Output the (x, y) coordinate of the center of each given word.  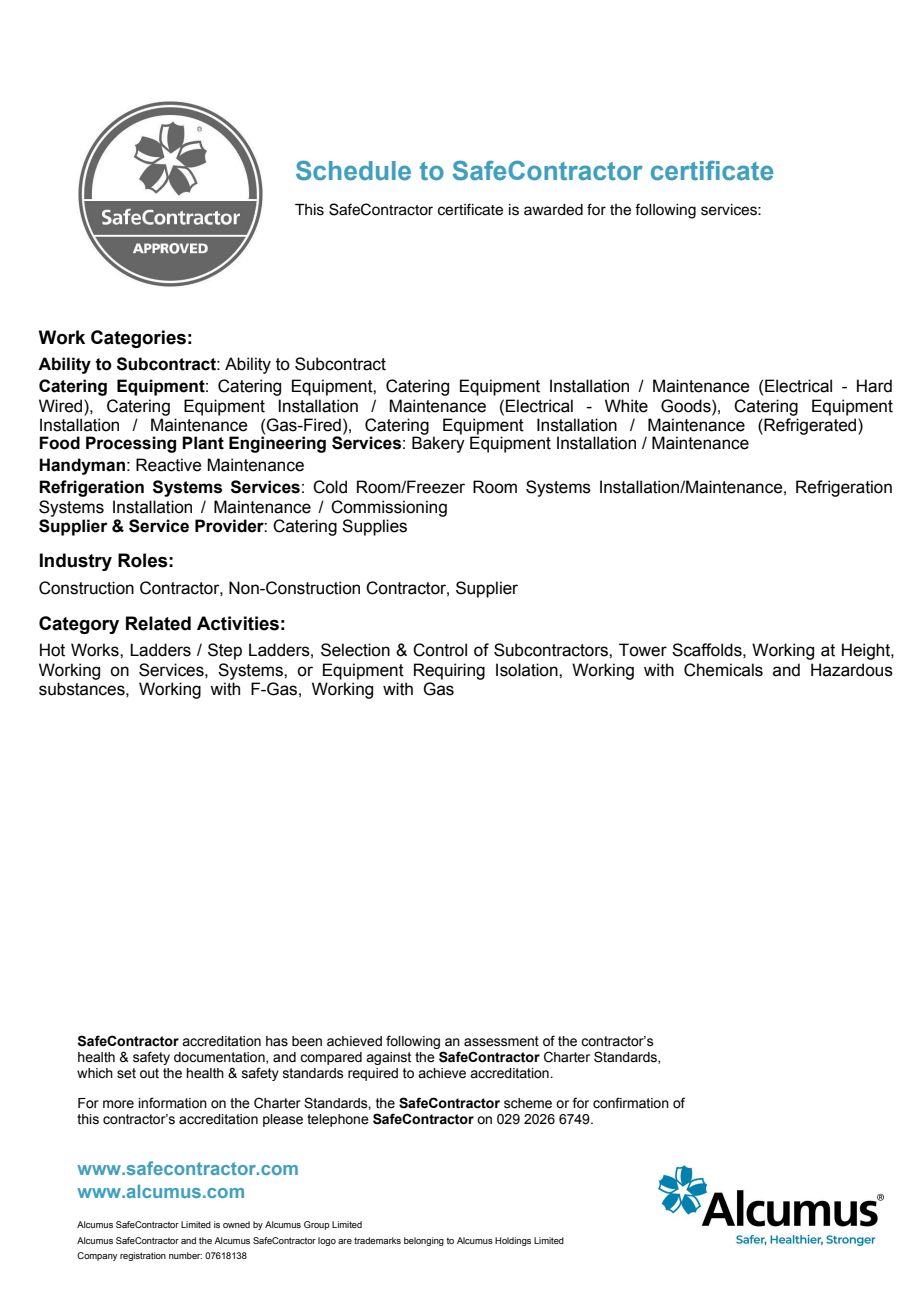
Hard (874, 386)
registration (143, 1256)
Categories (138, 339)
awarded (553, 210)
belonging (424, 1241)
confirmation (631, 1103)
